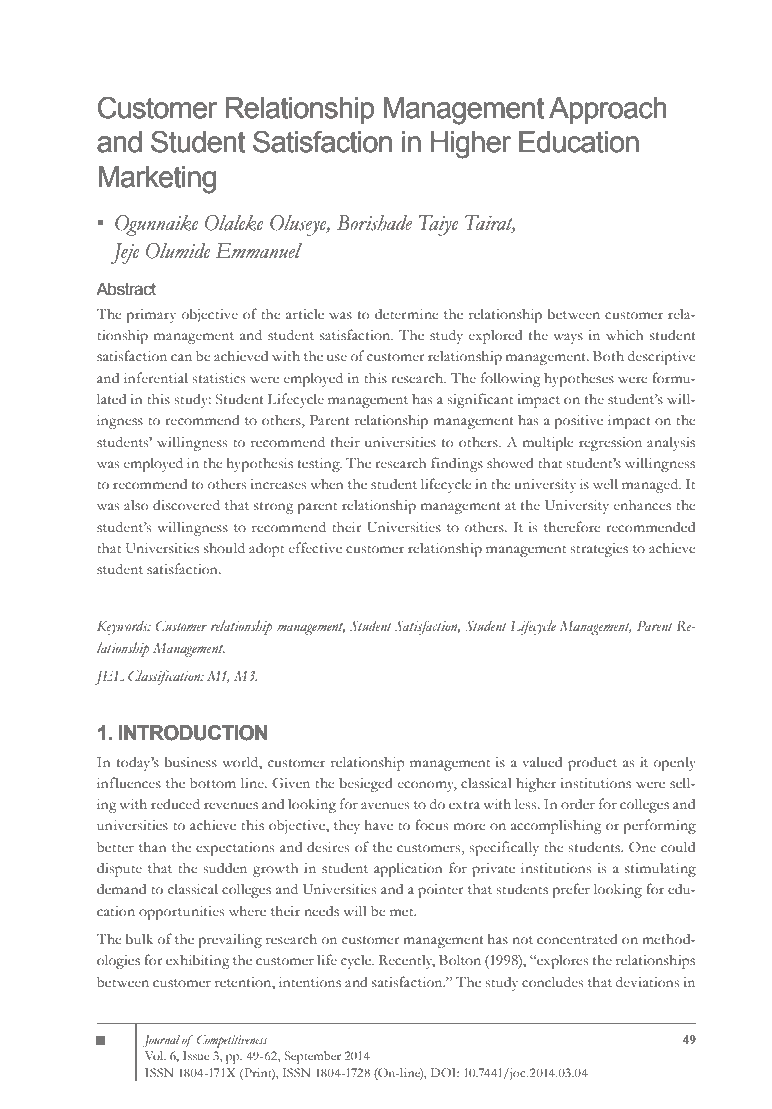 The image size is (772, 1109). What do you see at coordinates (315, 548) in the screenshot?
I see `effective` at bounding box center [315, 548].
